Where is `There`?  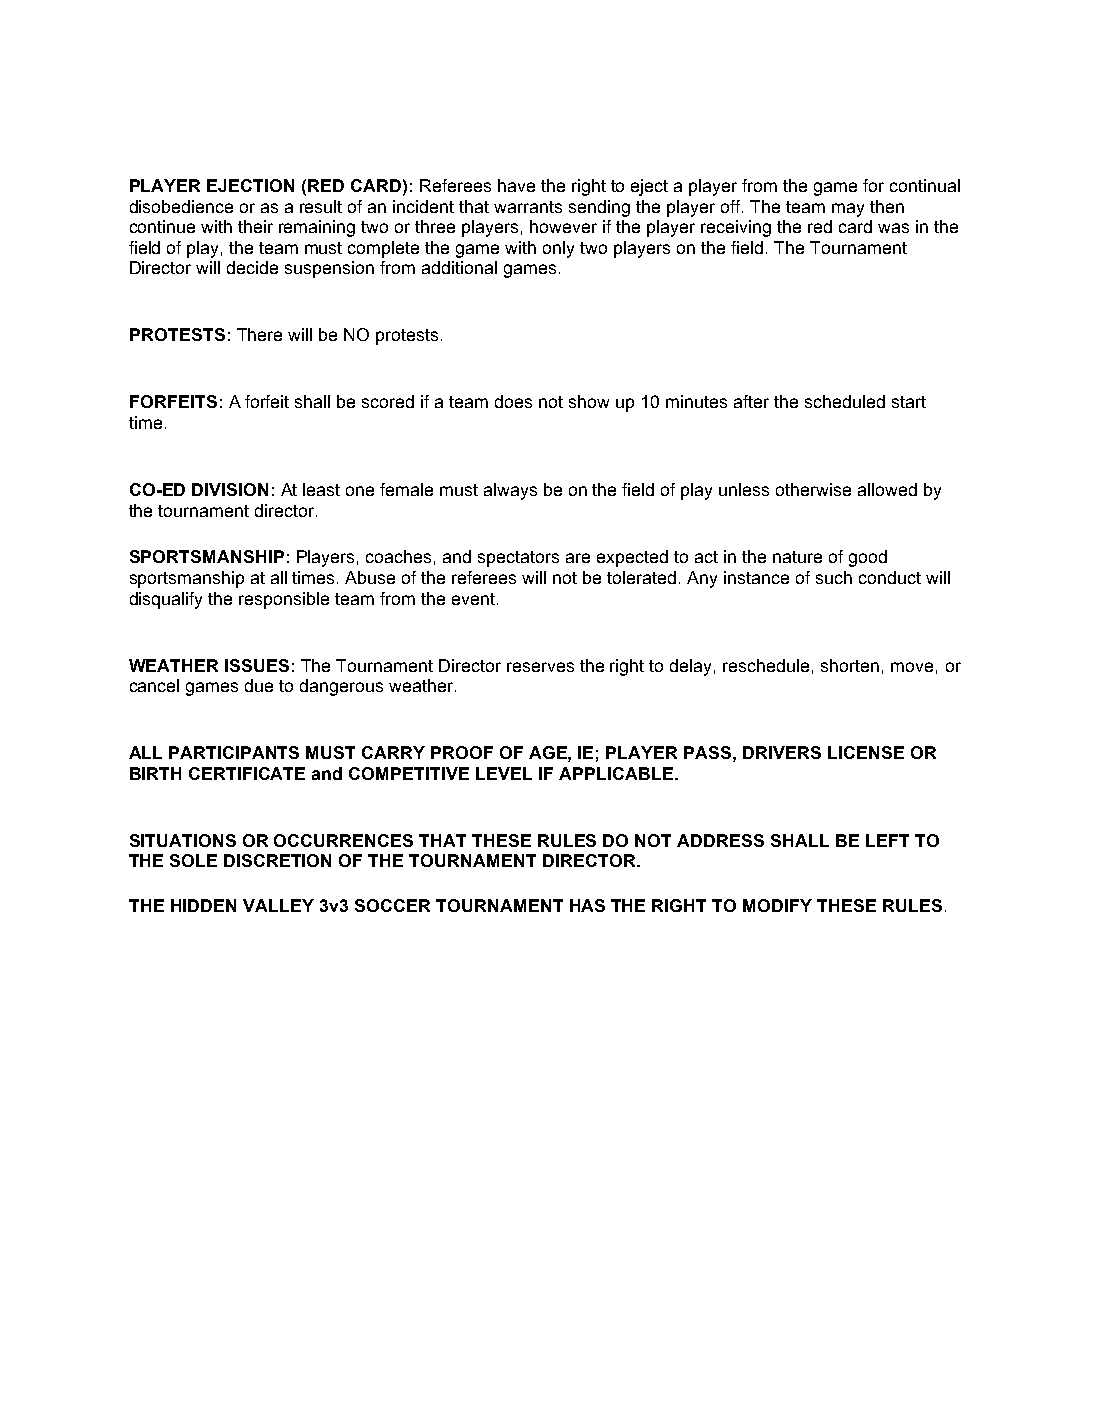
There is located at coordinates (259, 334).
